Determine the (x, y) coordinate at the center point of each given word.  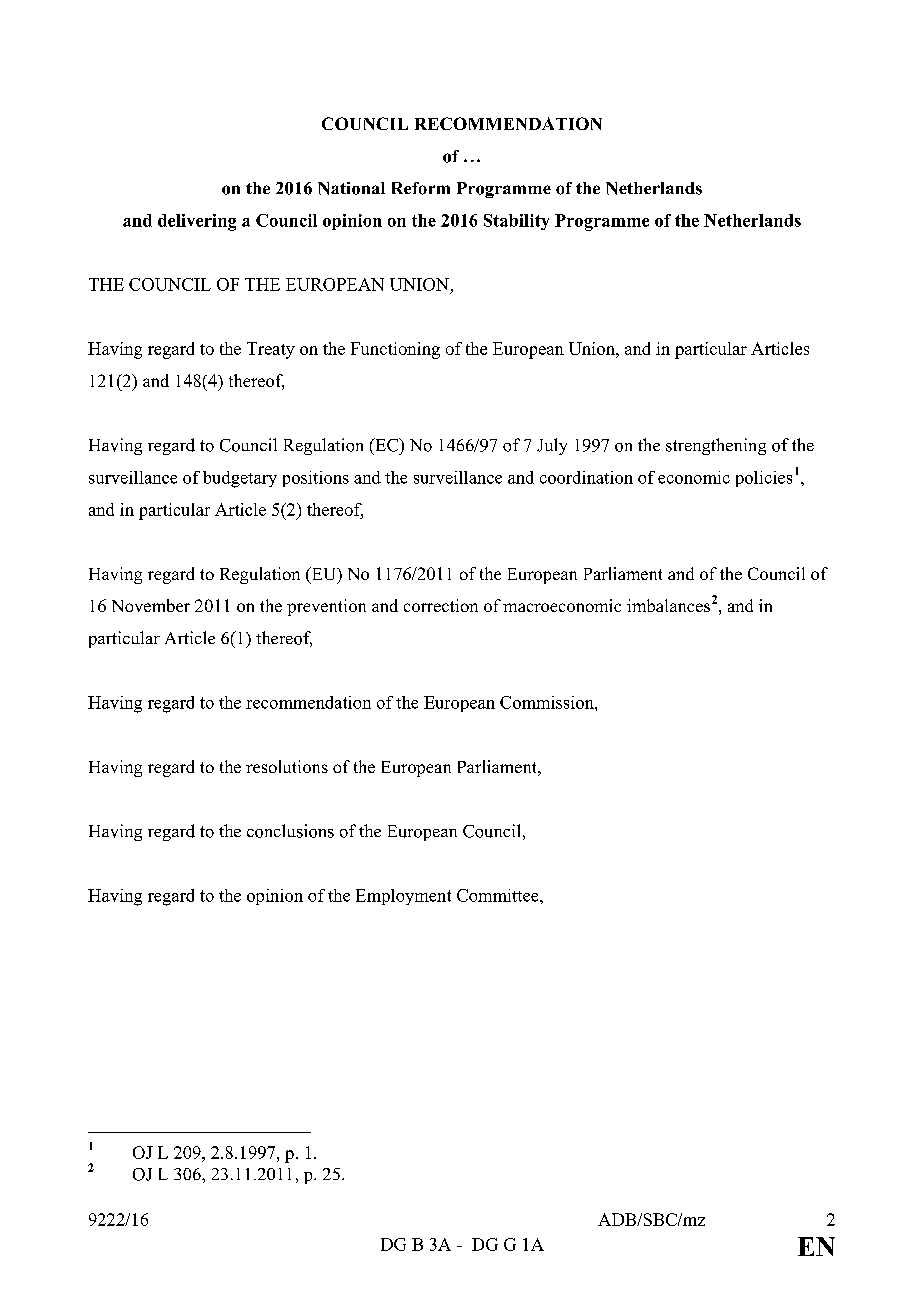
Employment (403, 897)
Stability (516, 222)
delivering (197, 222)
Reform (421, 188)
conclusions (290, 831)
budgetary (240, 479)
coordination (586, 477)
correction (441, 605)
